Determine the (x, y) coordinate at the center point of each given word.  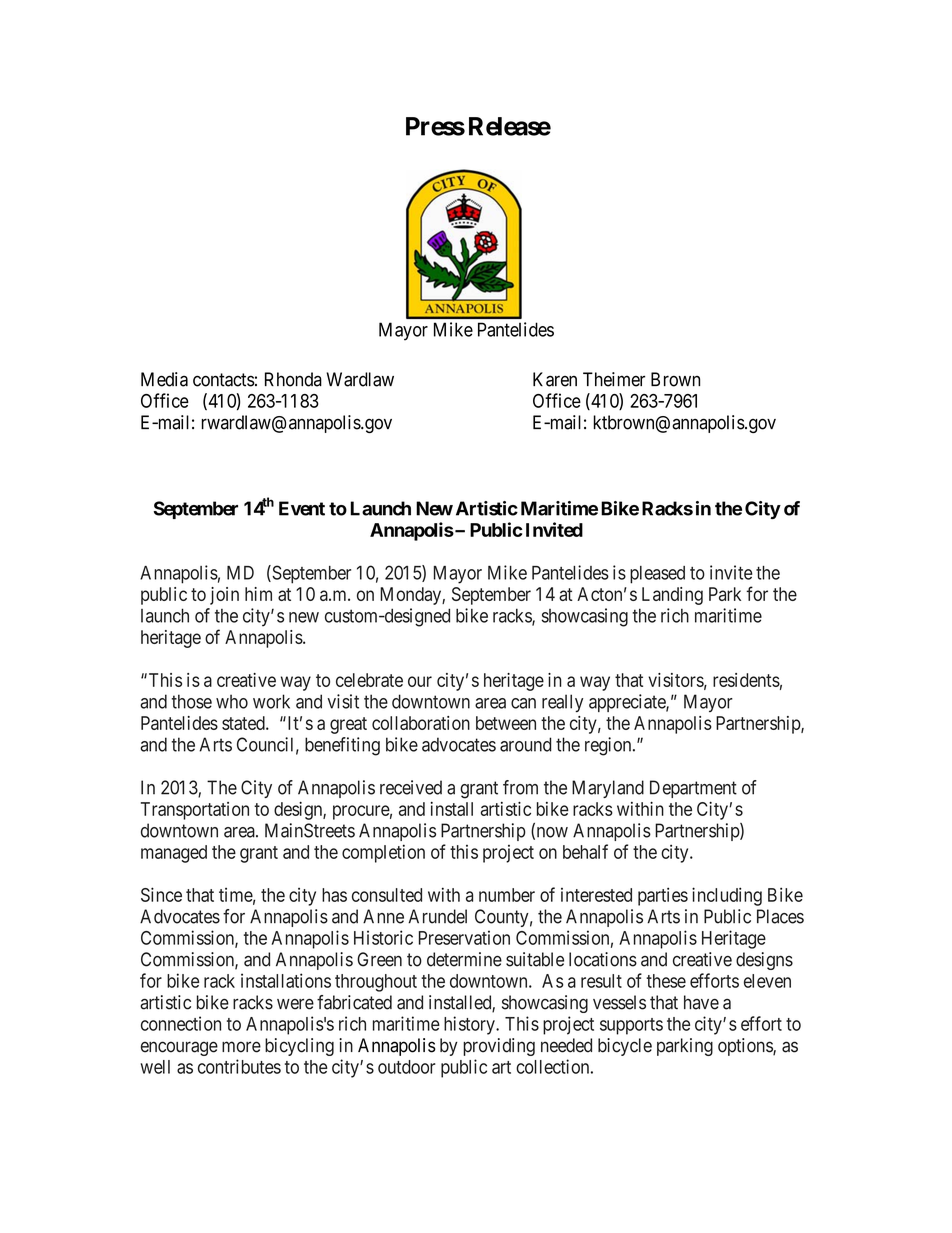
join (224, 596)
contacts (224, 380)
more (241, 1047)
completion (383, 853)
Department (693, 789)
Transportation (195, 811)
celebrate (369, 680)
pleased (657, 575)
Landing (672, 596)
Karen (555, 379)
